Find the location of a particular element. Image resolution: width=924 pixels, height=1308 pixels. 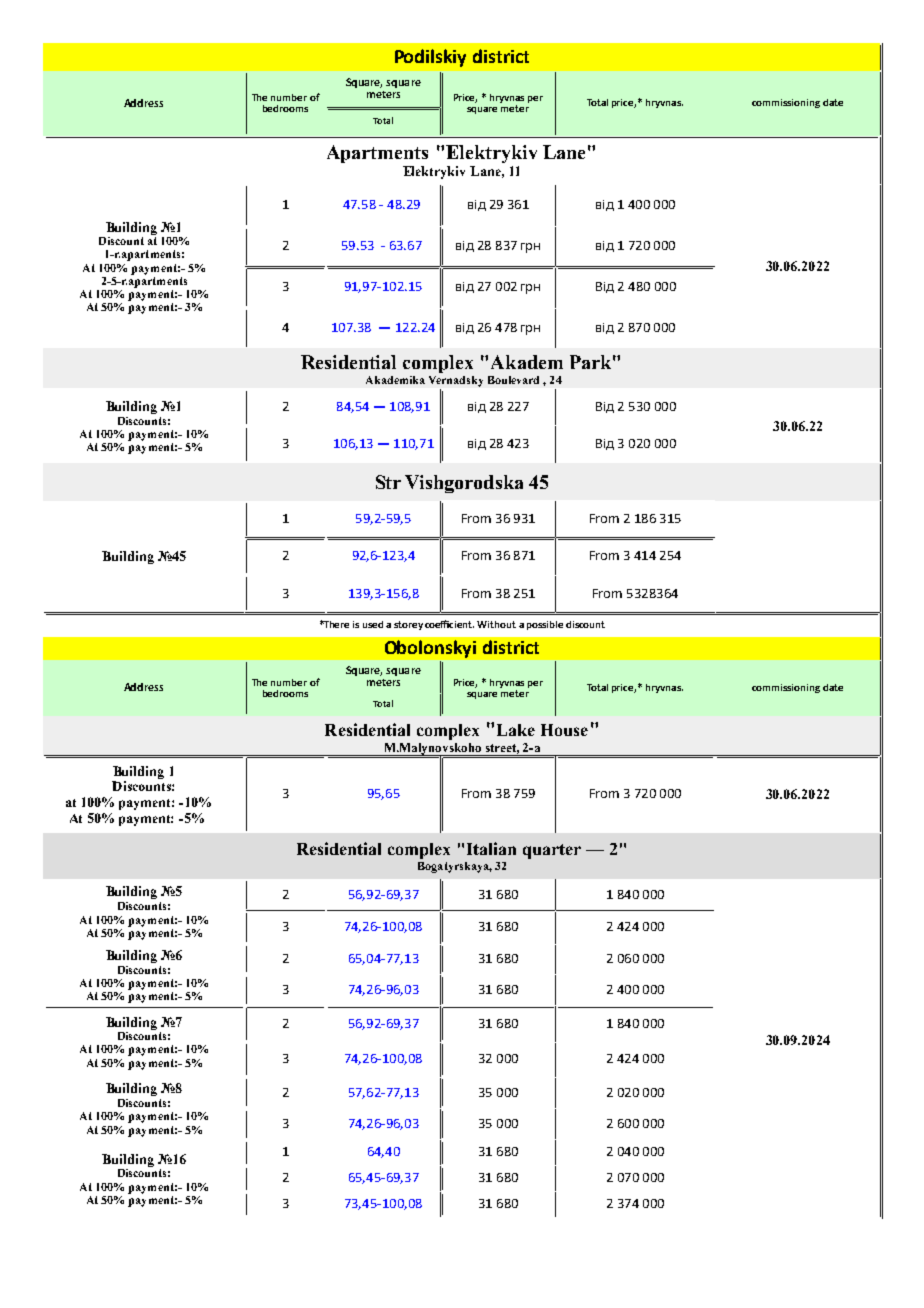

Italian is located at coordinates (491, 848).
